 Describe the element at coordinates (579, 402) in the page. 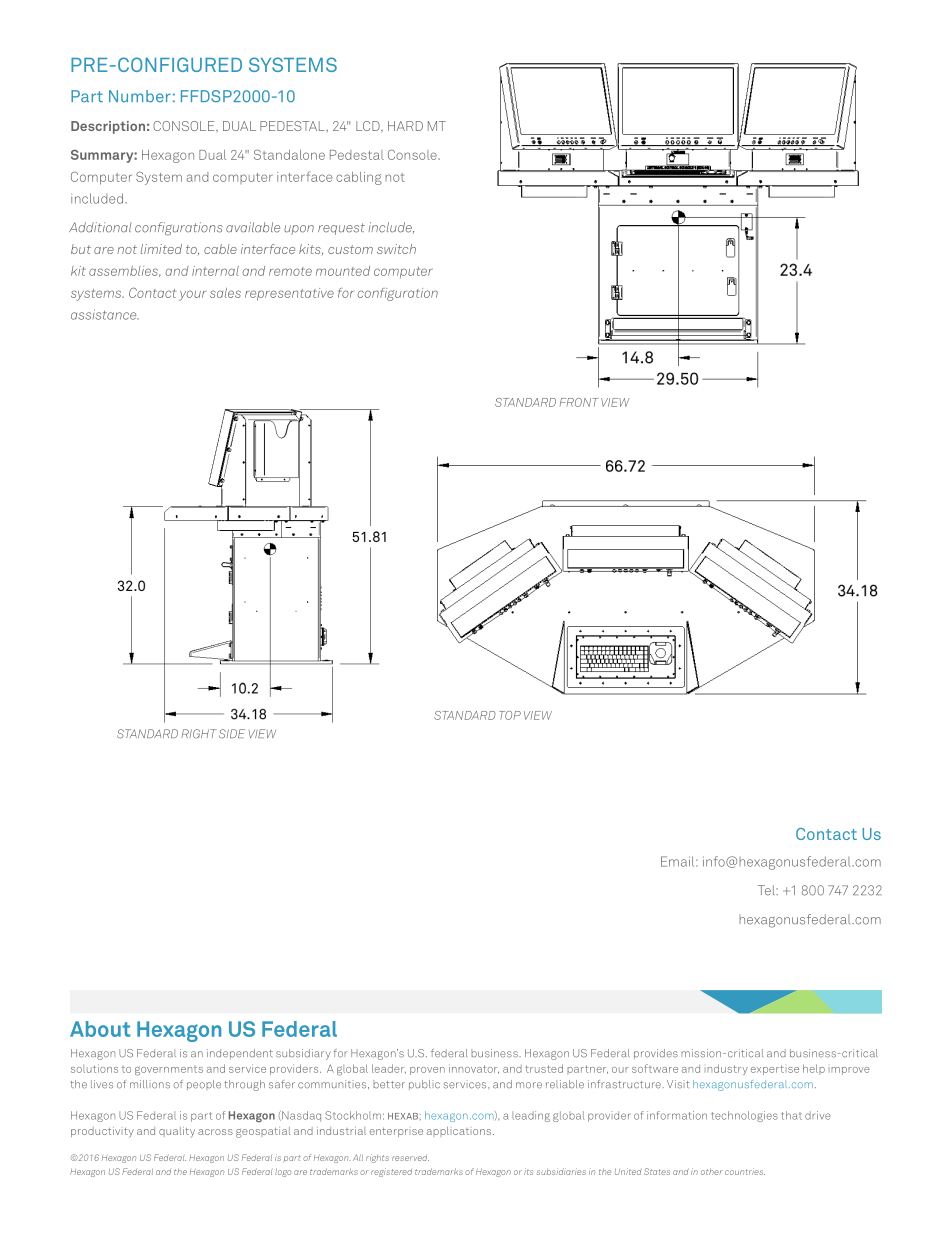

I see `FRONT` at that location.
